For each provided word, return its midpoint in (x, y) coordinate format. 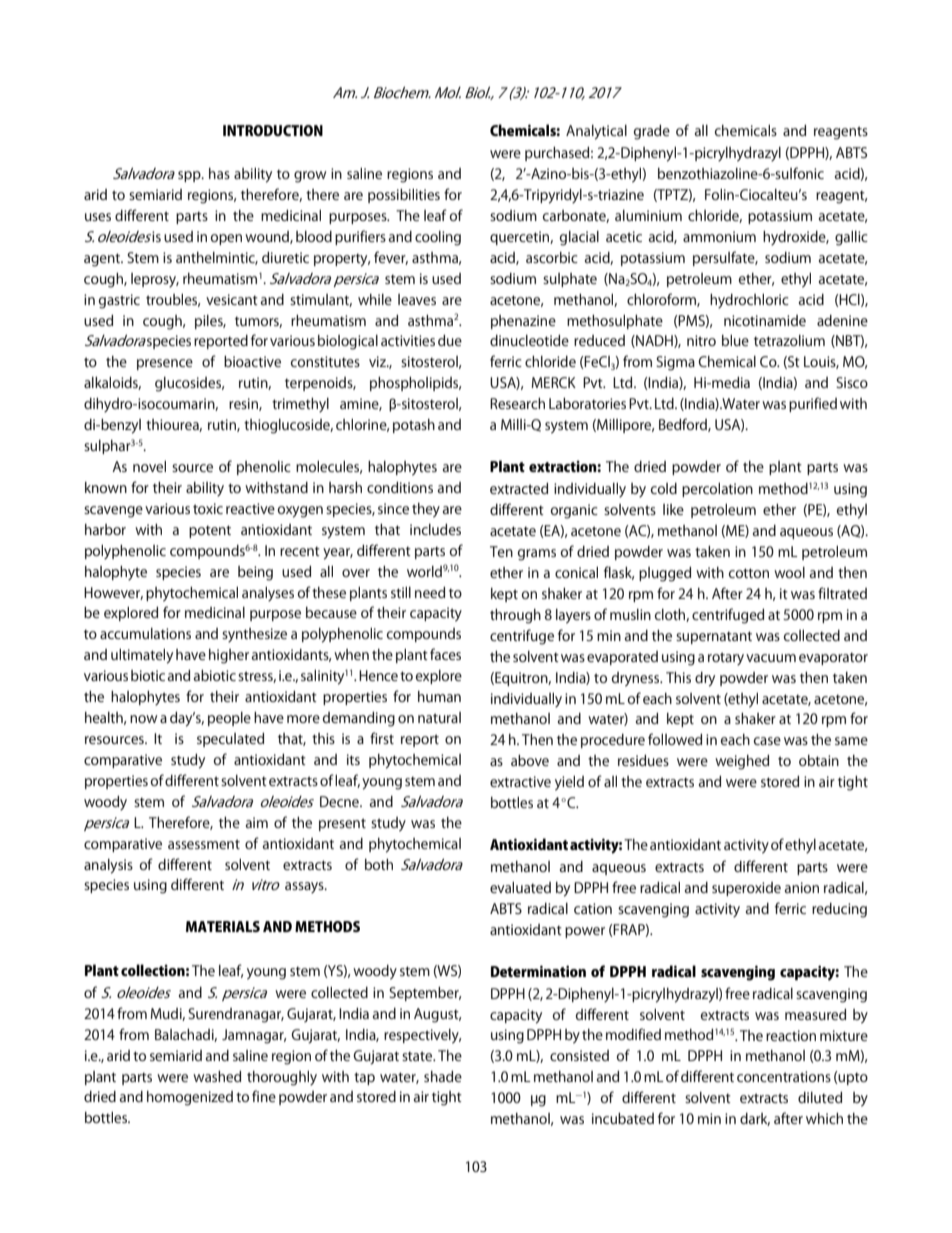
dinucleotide (529, 340)
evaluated (520, 887)
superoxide (746, 889)
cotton (749, 573)
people (229, 719)
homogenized (190, 1098)
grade (652, 132)
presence (165, 364)
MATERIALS (223, 926)
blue (735, 340)
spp (190, 176)
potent (210, 531)
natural (439, 717)
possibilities (404, 196)
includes (435, 529)
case (767, 741)
